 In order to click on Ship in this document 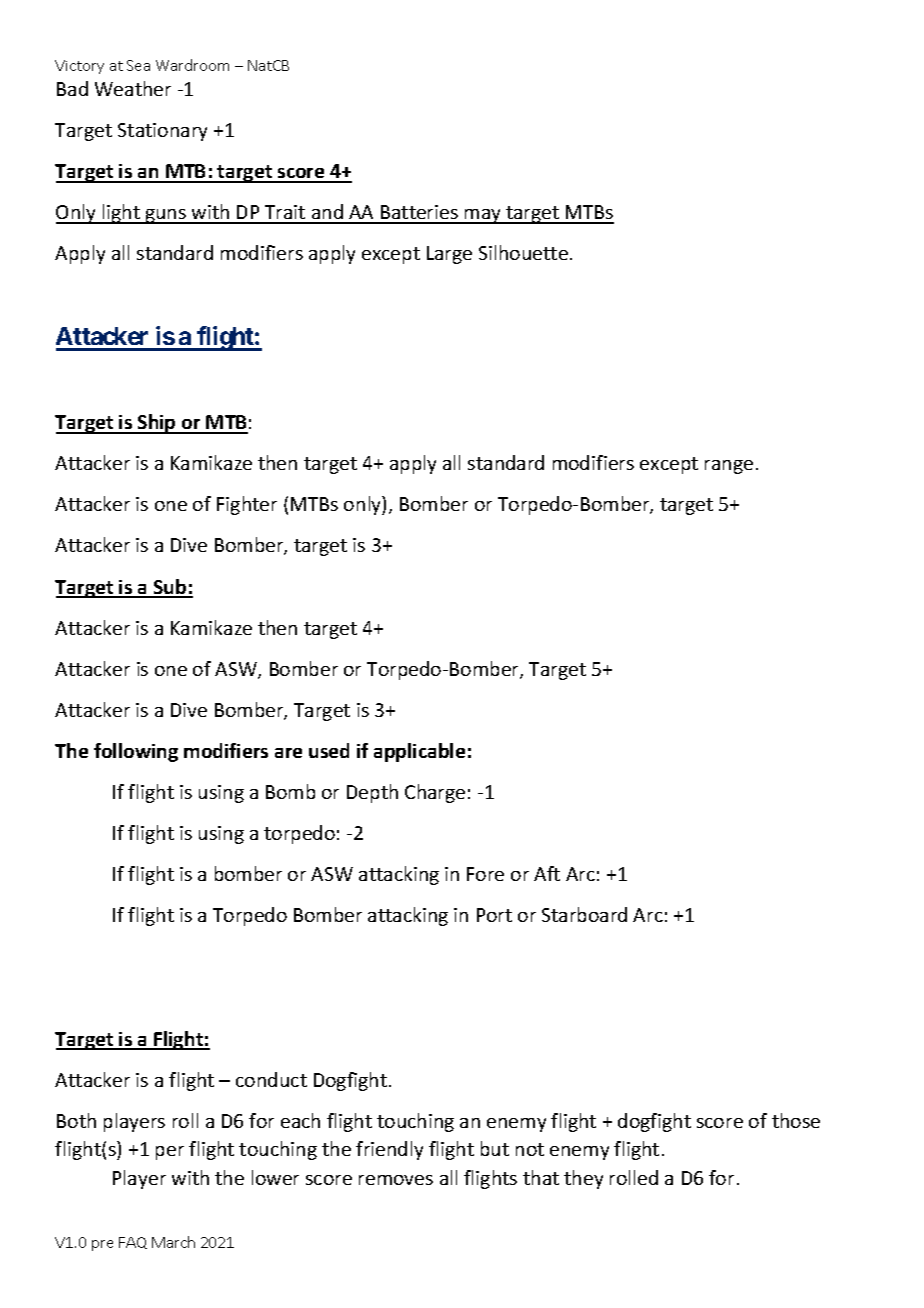, I will do `click(157, 424)`.
